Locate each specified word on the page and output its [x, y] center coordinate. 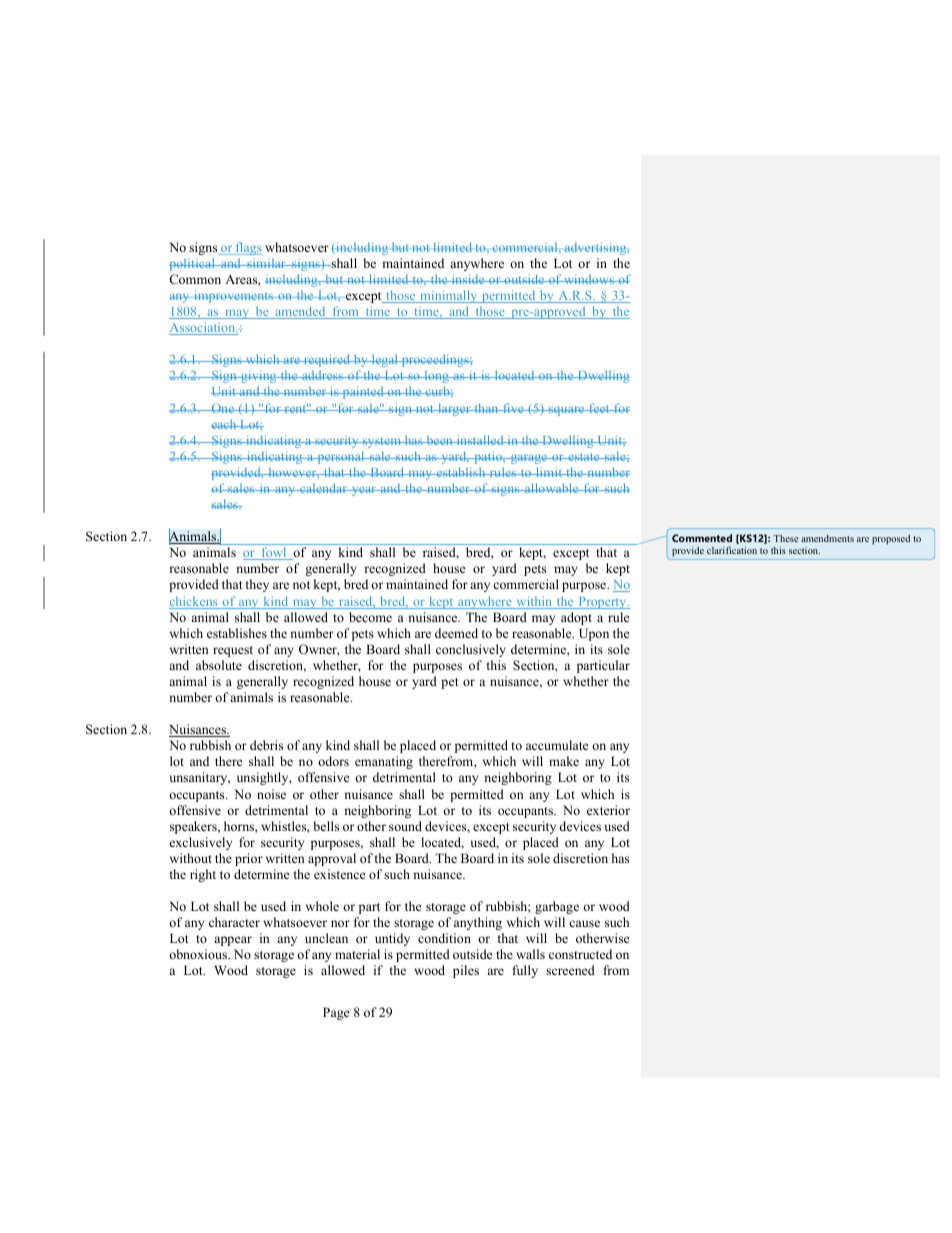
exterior [608, 810]
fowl [274, 553]
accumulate [557, 745]
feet [599, 408]
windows [589, 279]
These [786, 538]
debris [266, 745]
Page [336, 1013]
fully [525, 971]
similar [266, 263]
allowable [552, 488]
